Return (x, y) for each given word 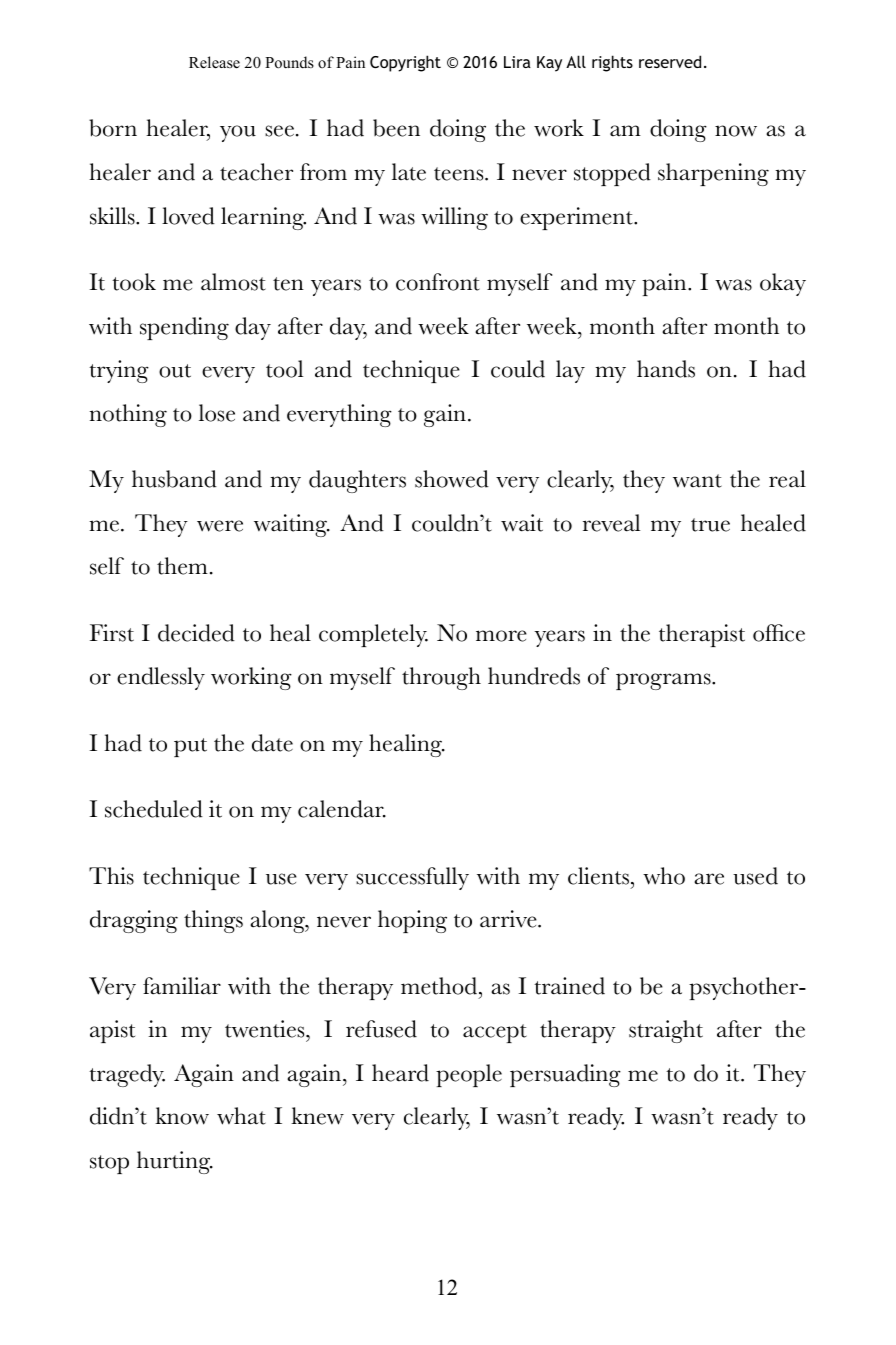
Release (214, 62)
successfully (412, 878)
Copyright (405, 63)
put (190, 747)
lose (217, 413)
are (709, 879)
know (182, 1116)
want (697, 481)
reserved (670, 61)
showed (452, 479)
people (469, 1075)
